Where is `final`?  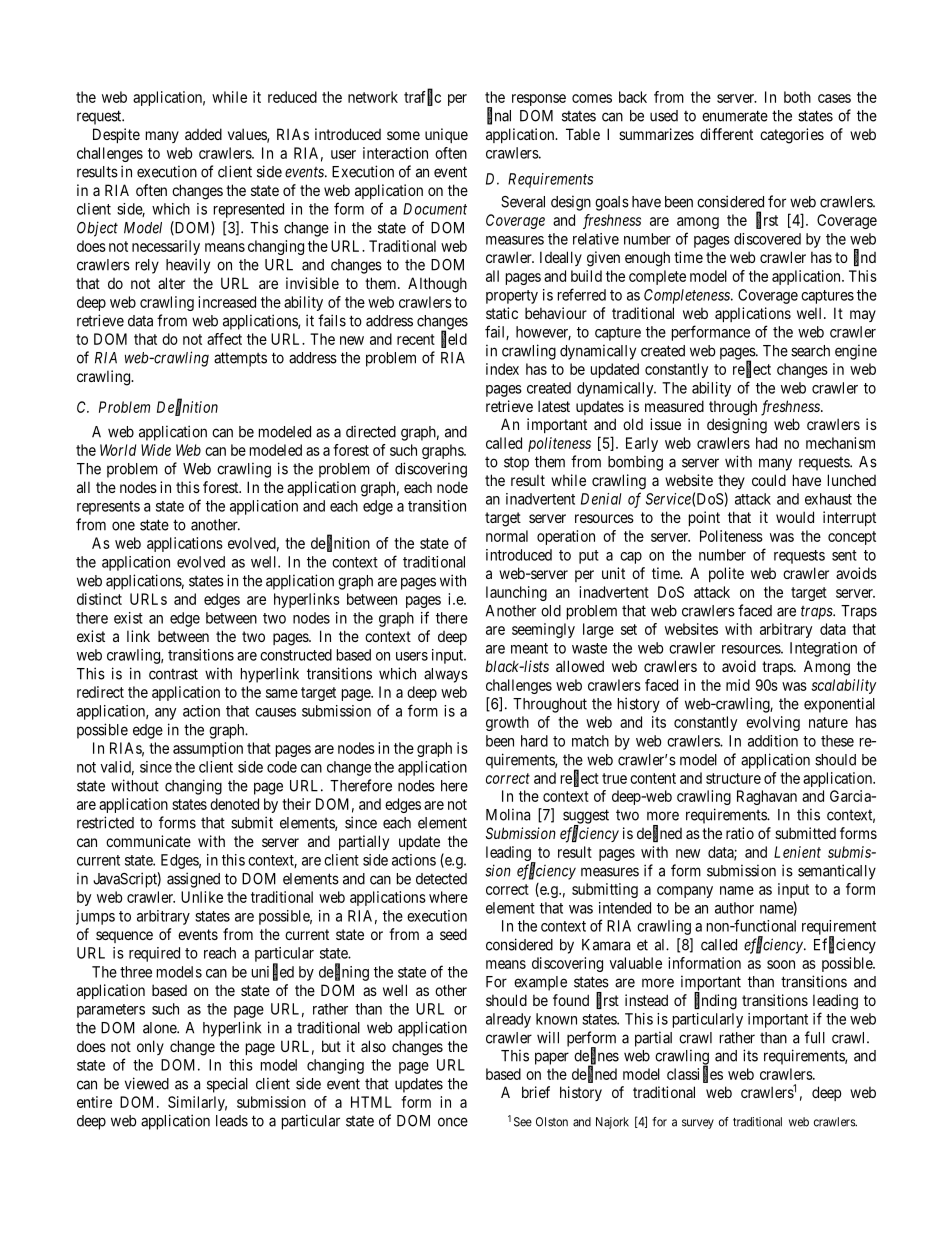
final is located at coordinates (499, 116).
